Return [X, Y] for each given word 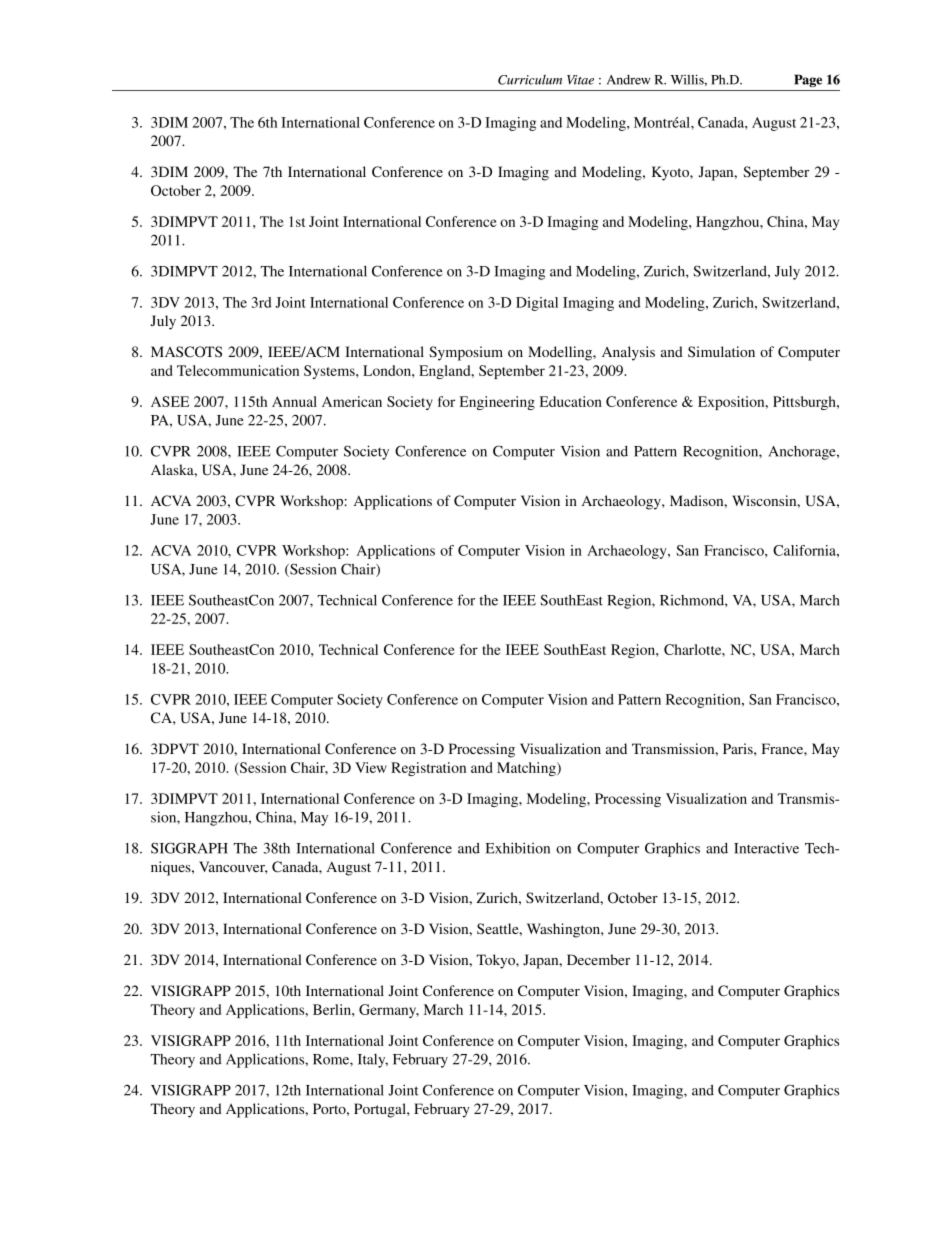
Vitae [580, 80]
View [371, 767]
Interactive [766, 848]
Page [808, 80]
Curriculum [530, 80]
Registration [428, 769]
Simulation [721, 351]
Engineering [497, 403]
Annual [294, 401]
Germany [389, 1011]
